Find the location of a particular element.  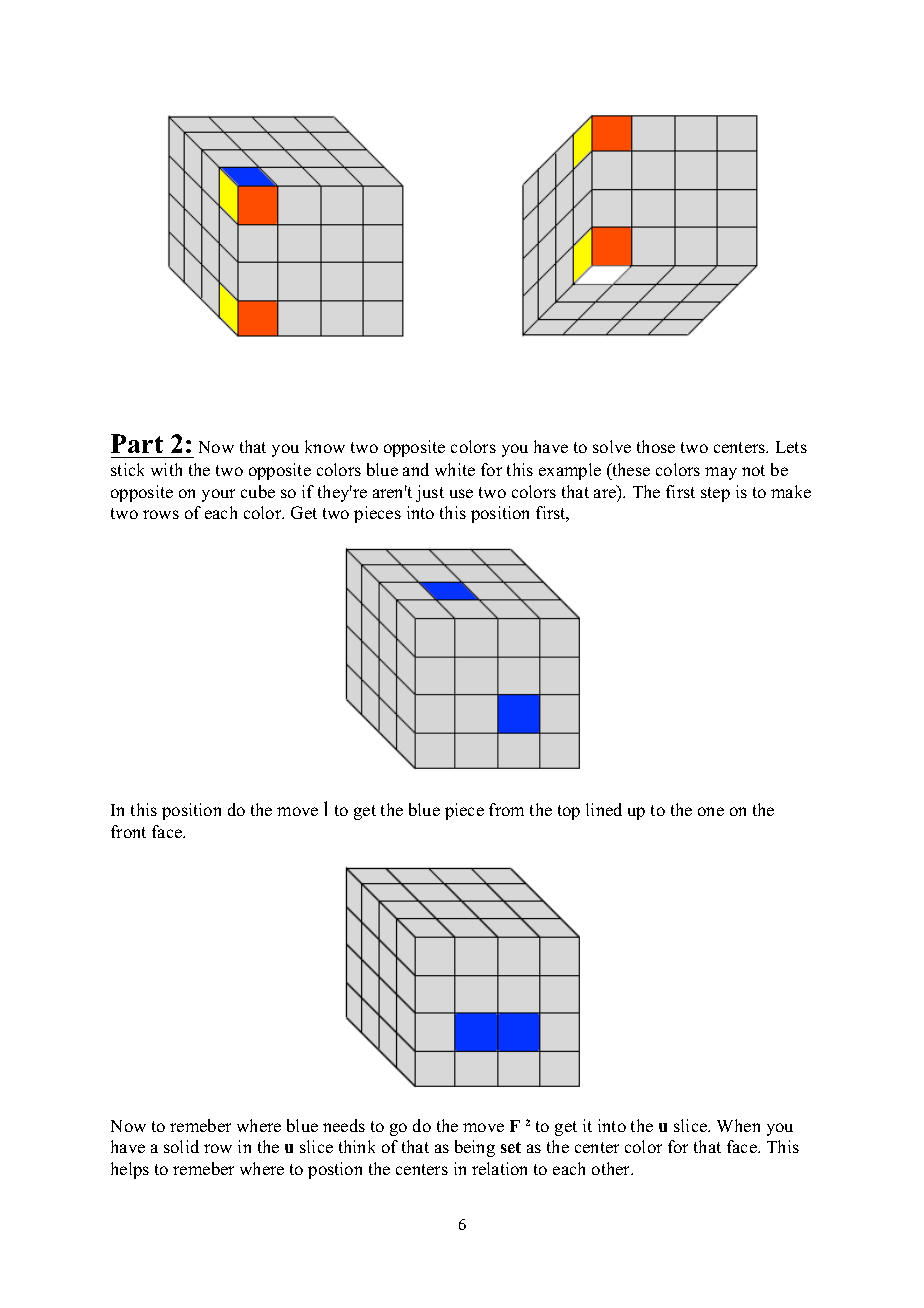

front is located at coordinates (128, 831).
